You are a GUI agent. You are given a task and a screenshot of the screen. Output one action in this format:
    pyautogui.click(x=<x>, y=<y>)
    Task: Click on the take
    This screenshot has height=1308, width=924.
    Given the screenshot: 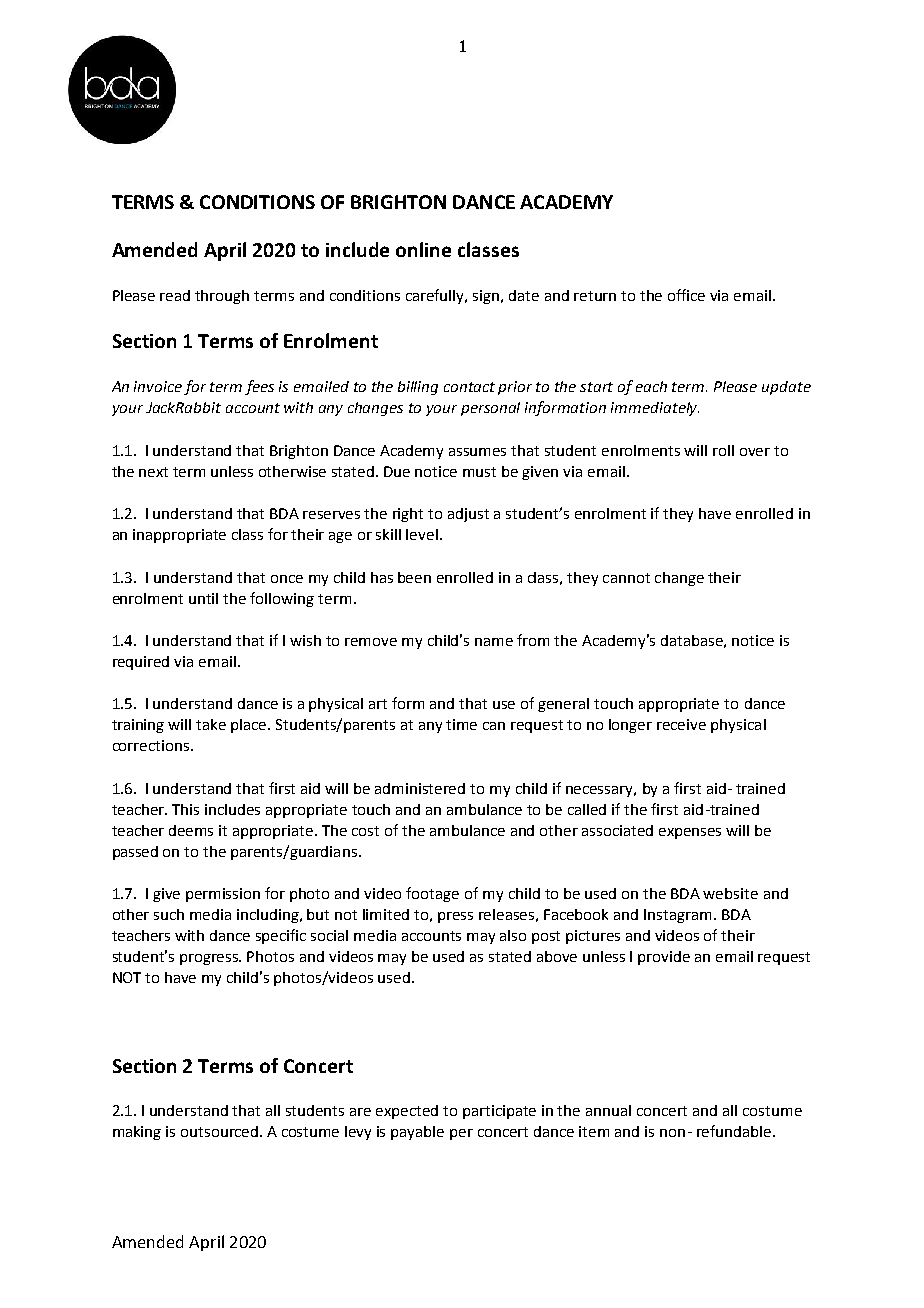 What is the action you would take?
    pyautogui.click(x=211, y=724)
